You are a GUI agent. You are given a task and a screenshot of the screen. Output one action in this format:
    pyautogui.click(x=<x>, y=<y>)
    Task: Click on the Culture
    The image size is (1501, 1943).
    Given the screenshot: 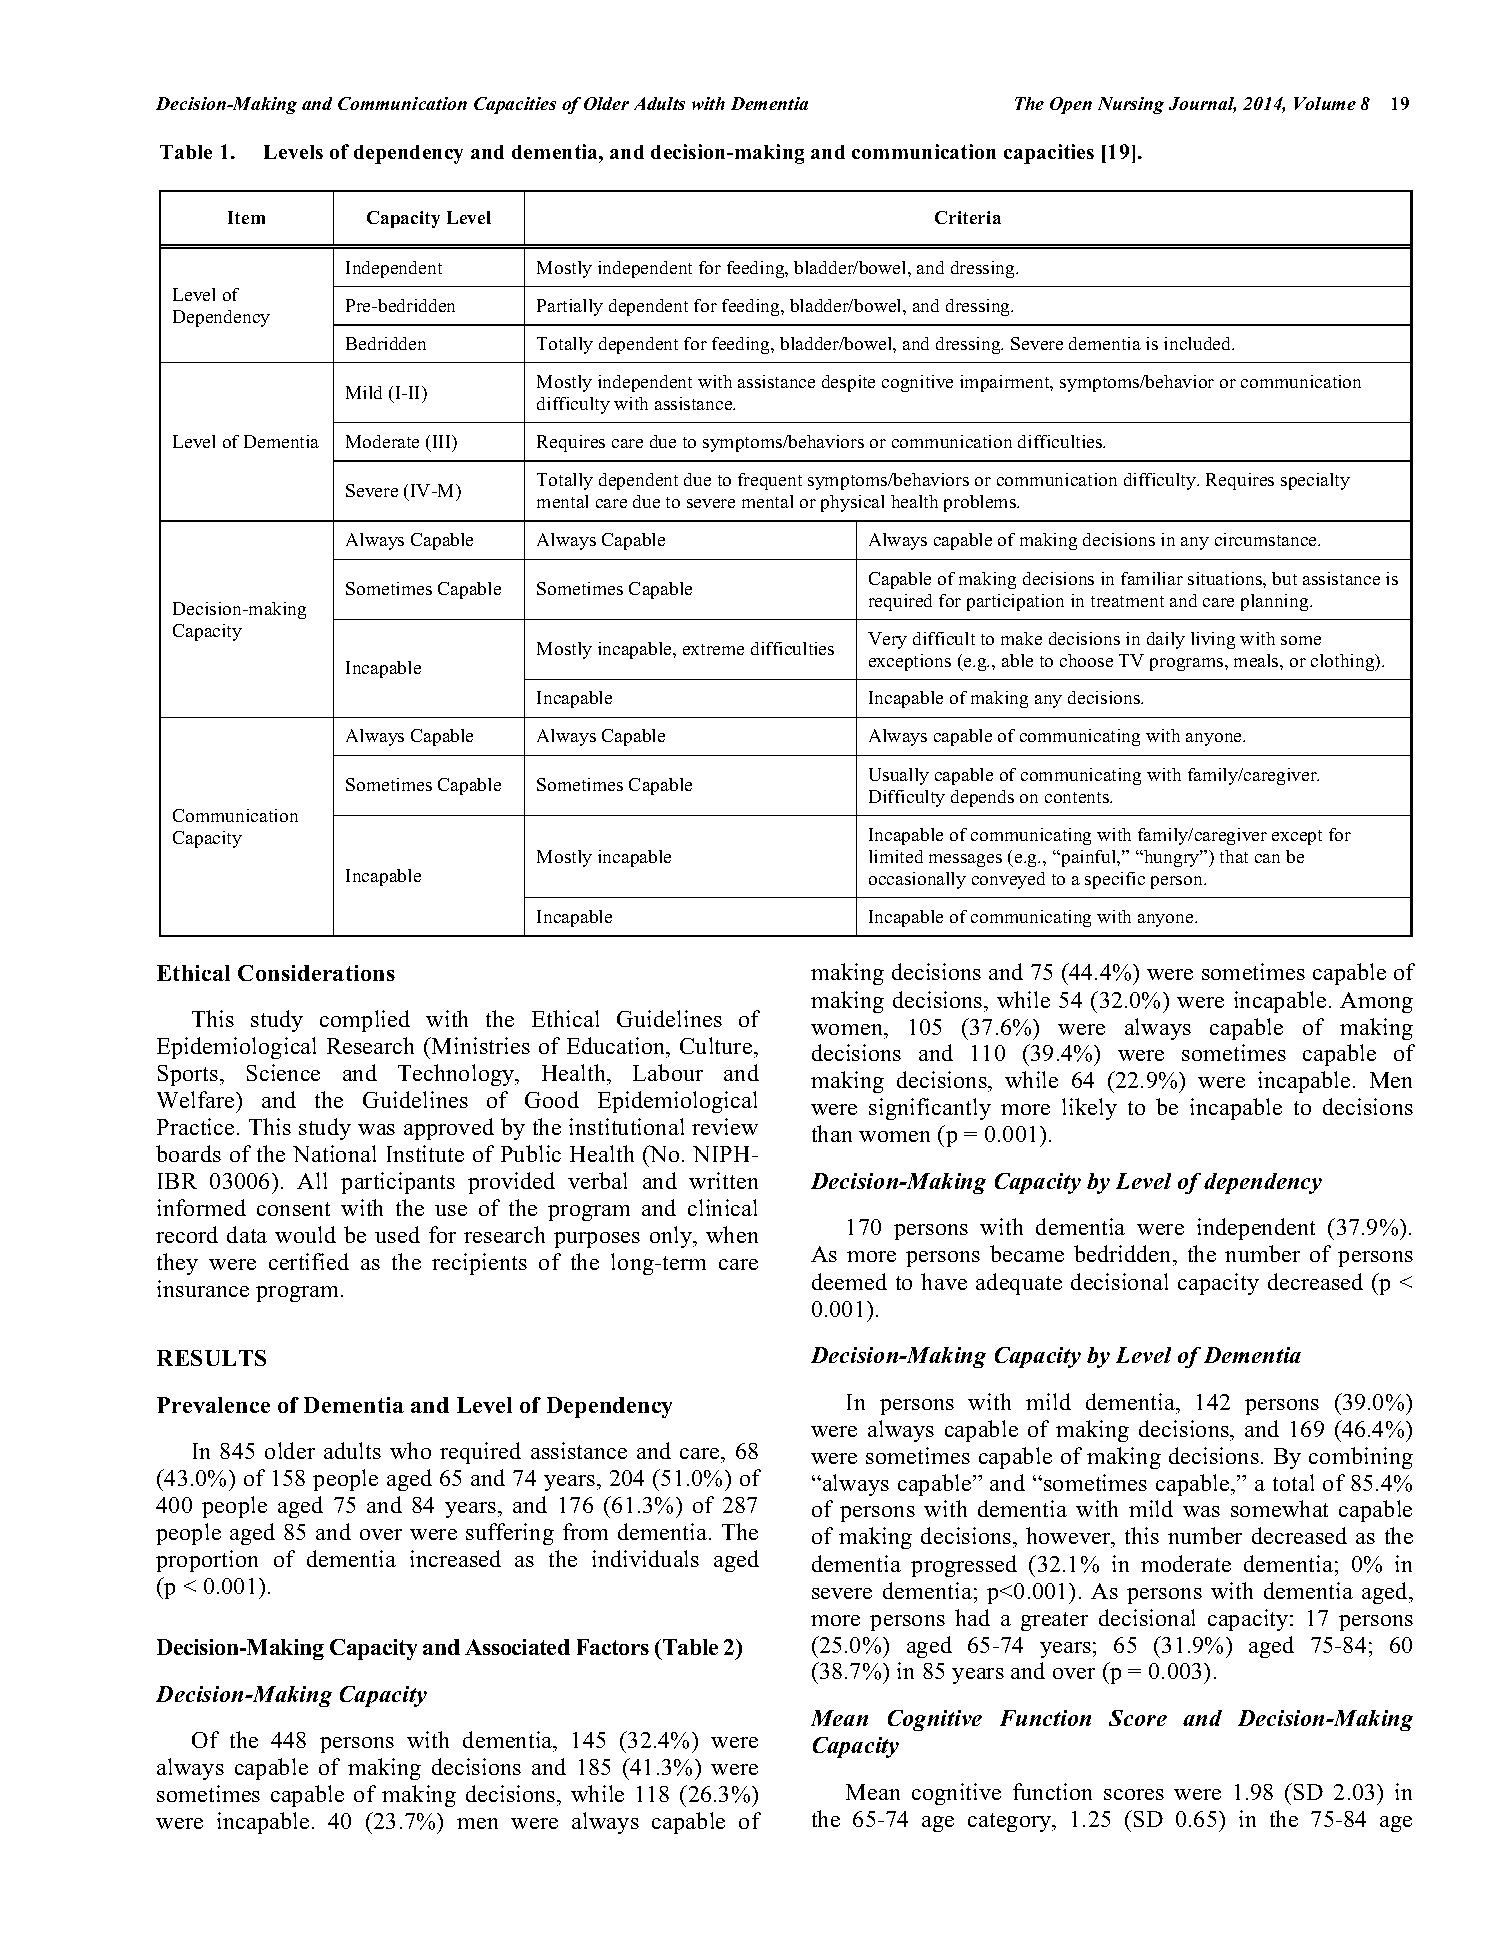 What is the action you would take?
    pyautogui.click(x=717, y=1045)
